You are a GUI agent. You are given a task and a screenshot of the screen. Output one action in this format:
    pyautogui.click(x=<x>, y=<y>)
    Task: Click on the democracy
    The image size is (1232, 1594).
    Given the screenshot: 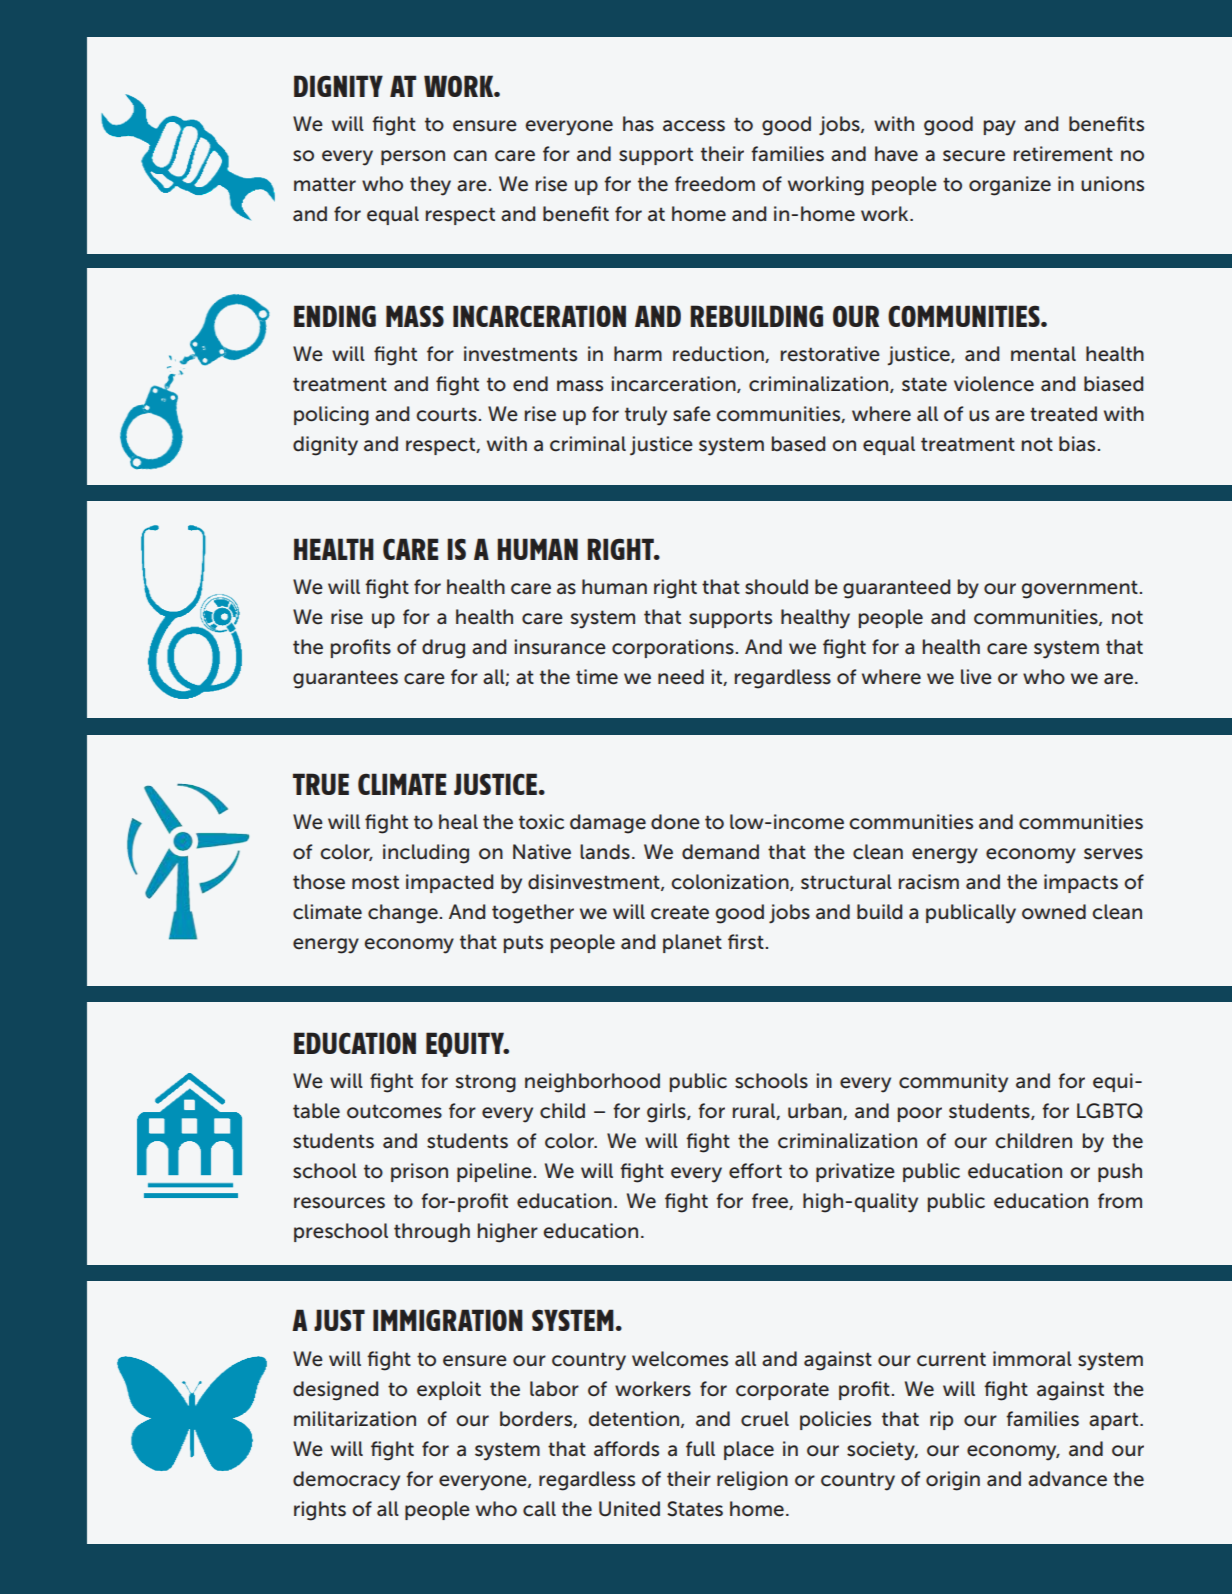 What is the action you would take?
    pyautogui.click(x=346, y=1481)
